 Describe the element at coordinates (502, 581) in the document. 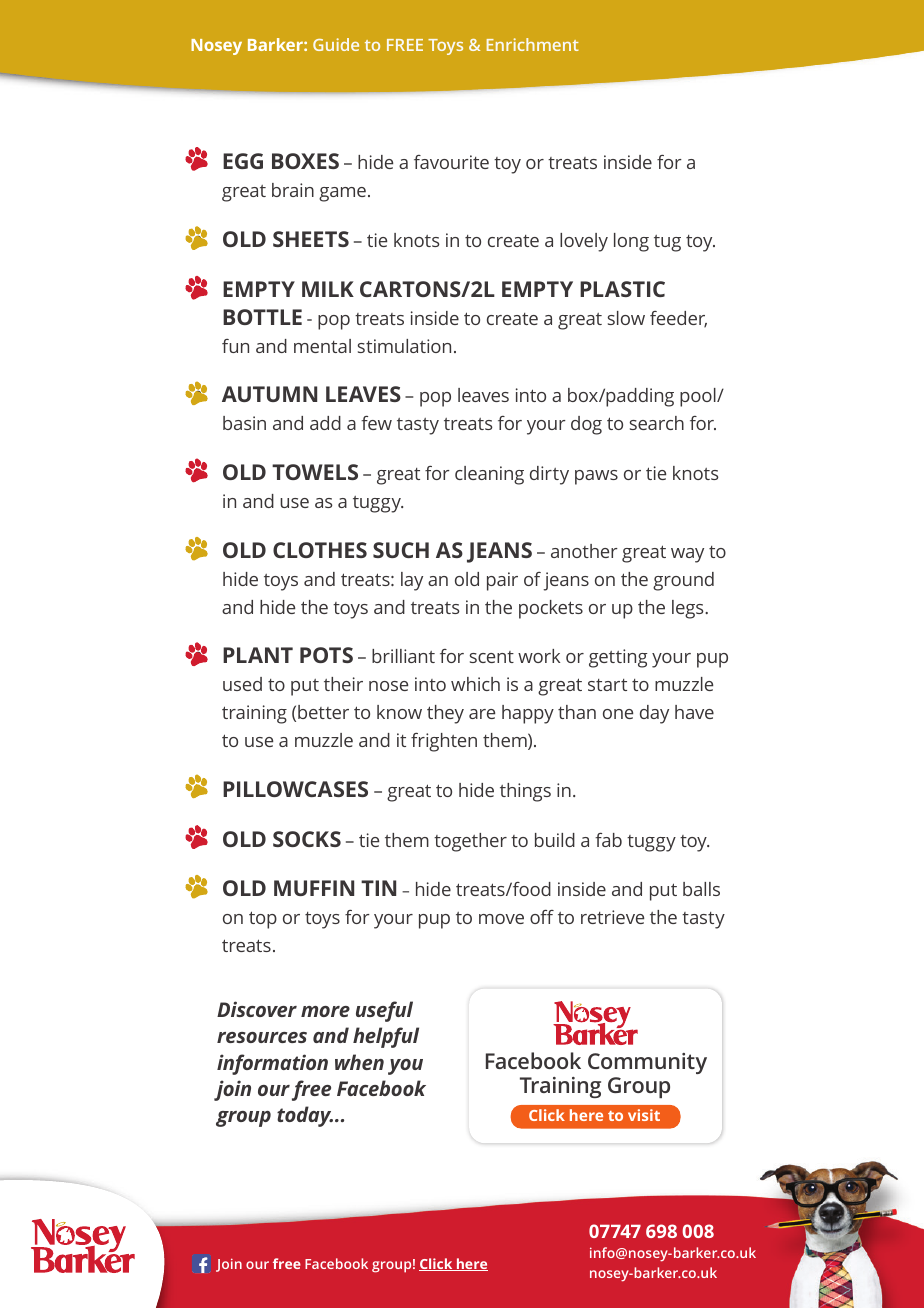

I see `pair` at that location.
